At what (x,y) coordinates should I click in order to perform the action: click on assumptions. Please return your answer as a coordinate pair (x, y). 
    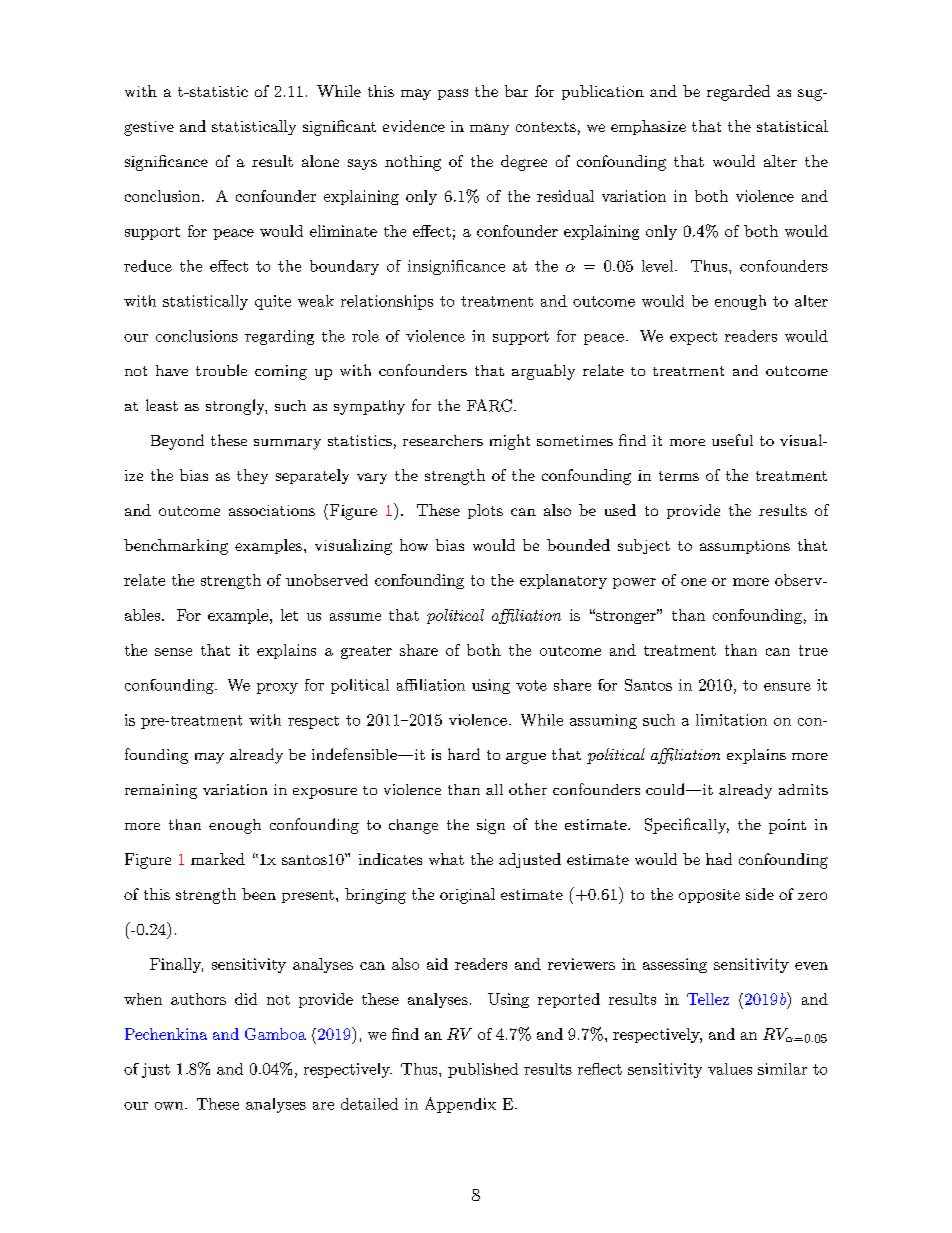
    Looking at the image, I should click on (745, 547).
